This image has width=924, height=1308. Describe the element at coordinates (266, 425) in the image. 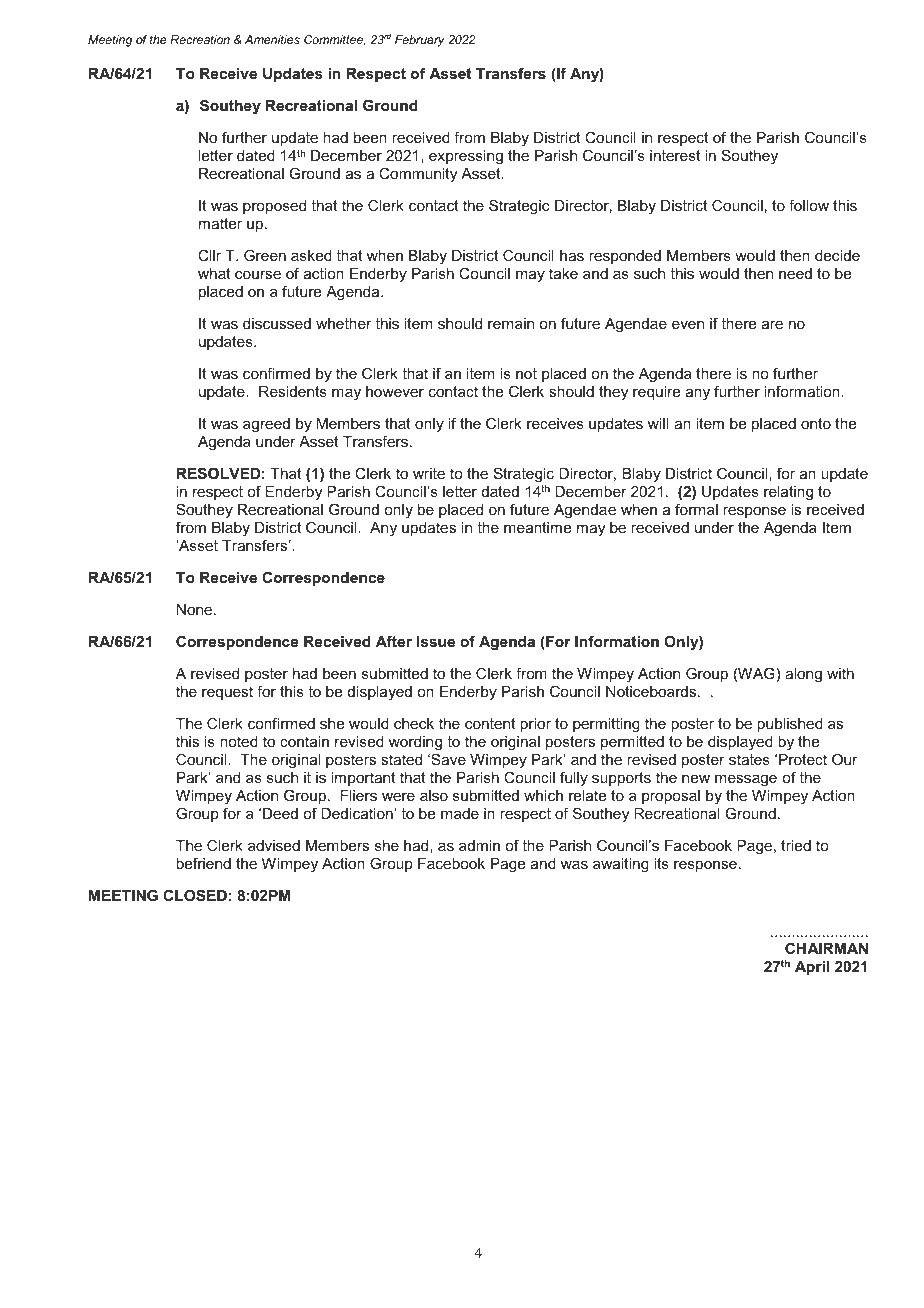

I see `agreed` at that location.
